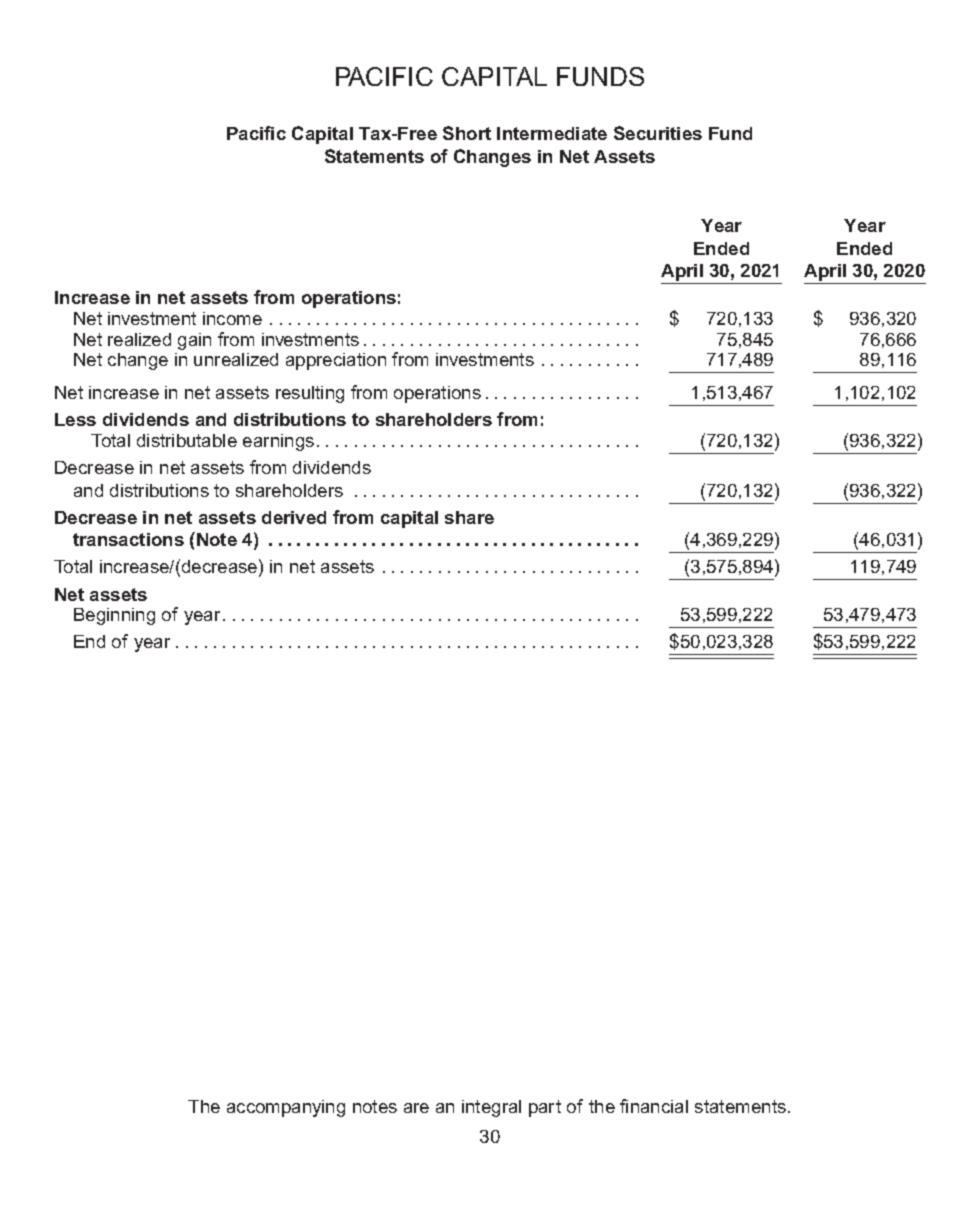 The width and height of the page is (980, 1217). I want to click on income, so click(232, 318).
